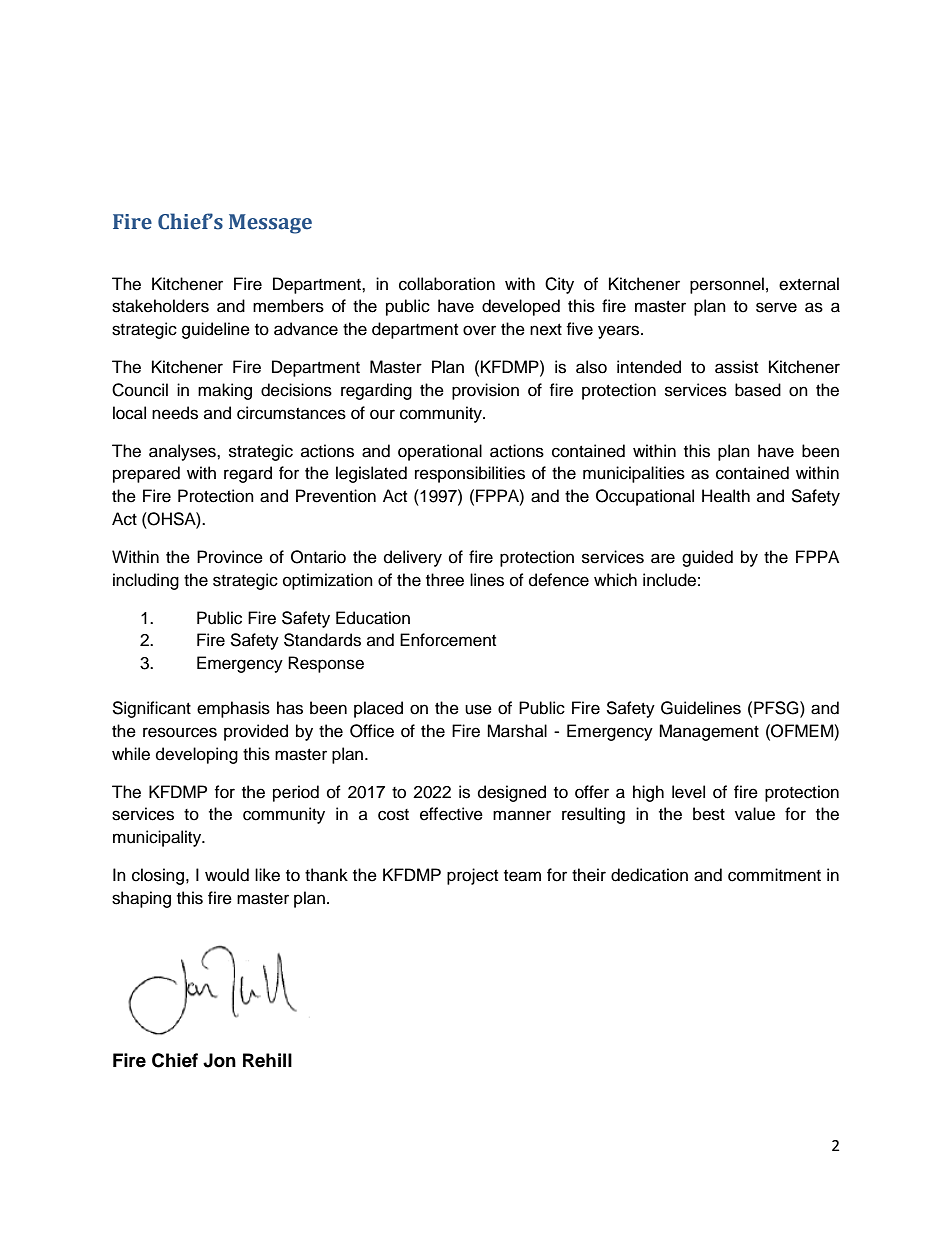  Describe the element at coordinates (322, 640) in the screenshot. I see `Standards` at that location.
